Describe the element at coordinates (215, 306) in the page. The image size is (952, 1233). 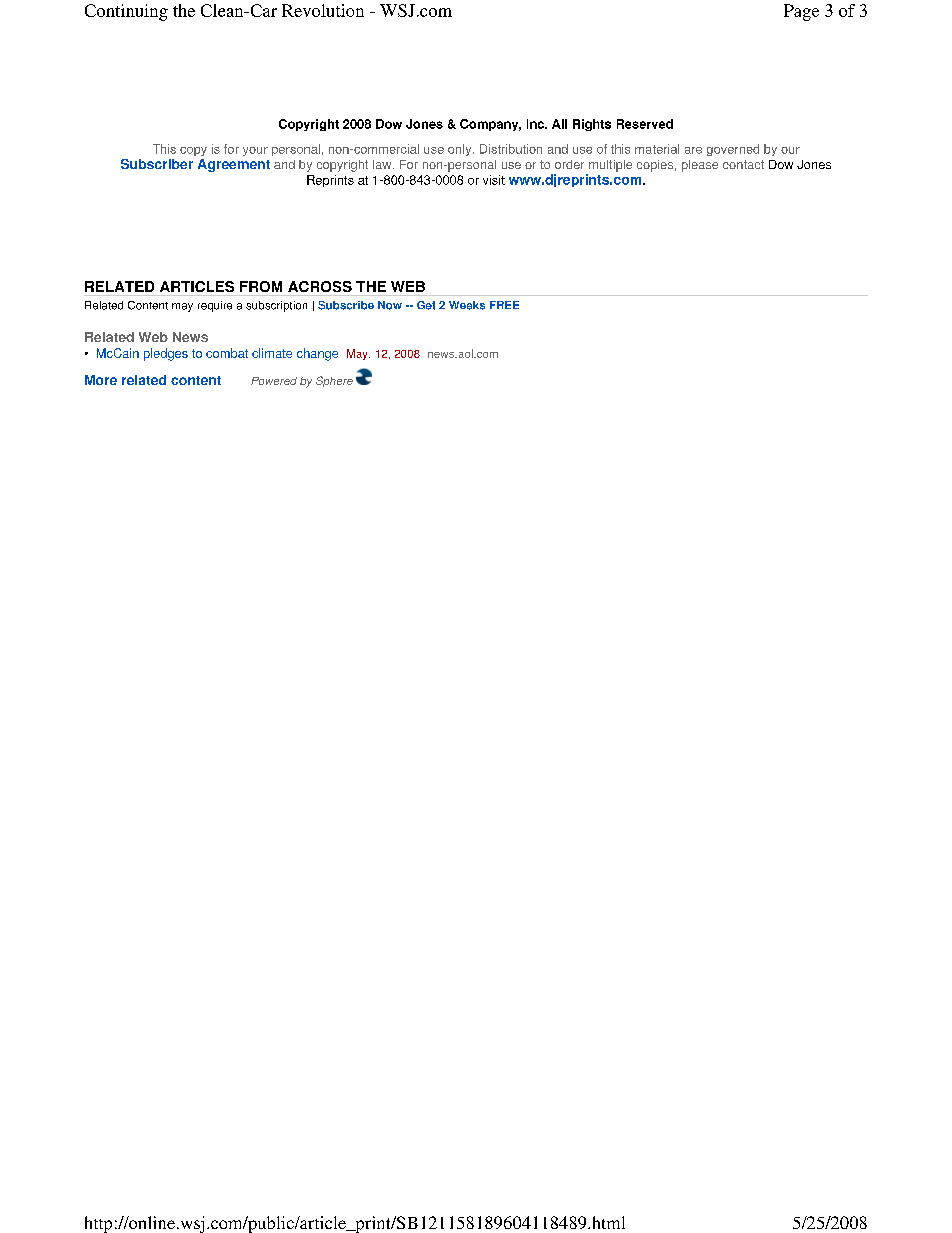
I see `require` at that location.
